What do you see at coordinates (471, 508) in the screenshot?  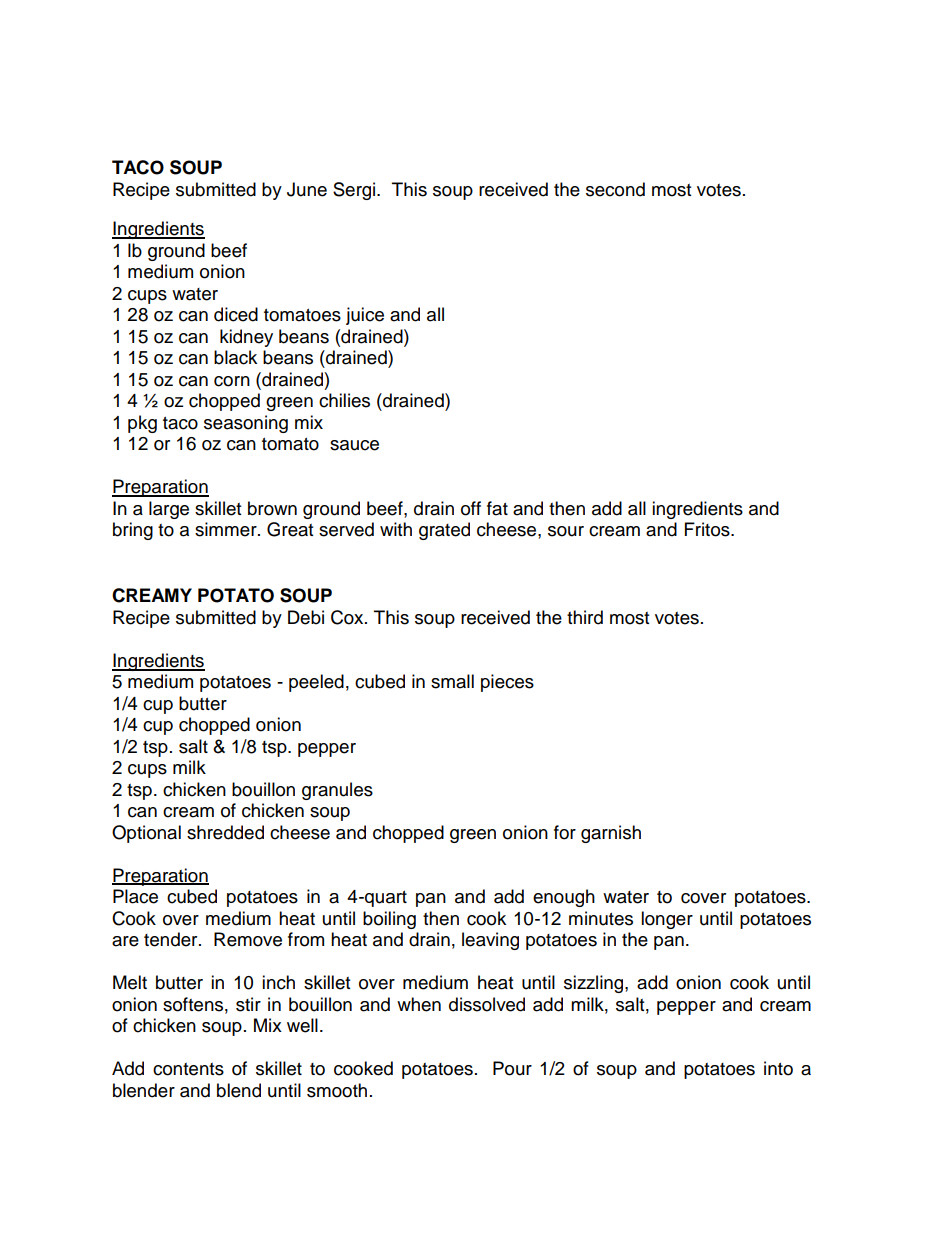 I see `off` at bounding box center [471, 508].
